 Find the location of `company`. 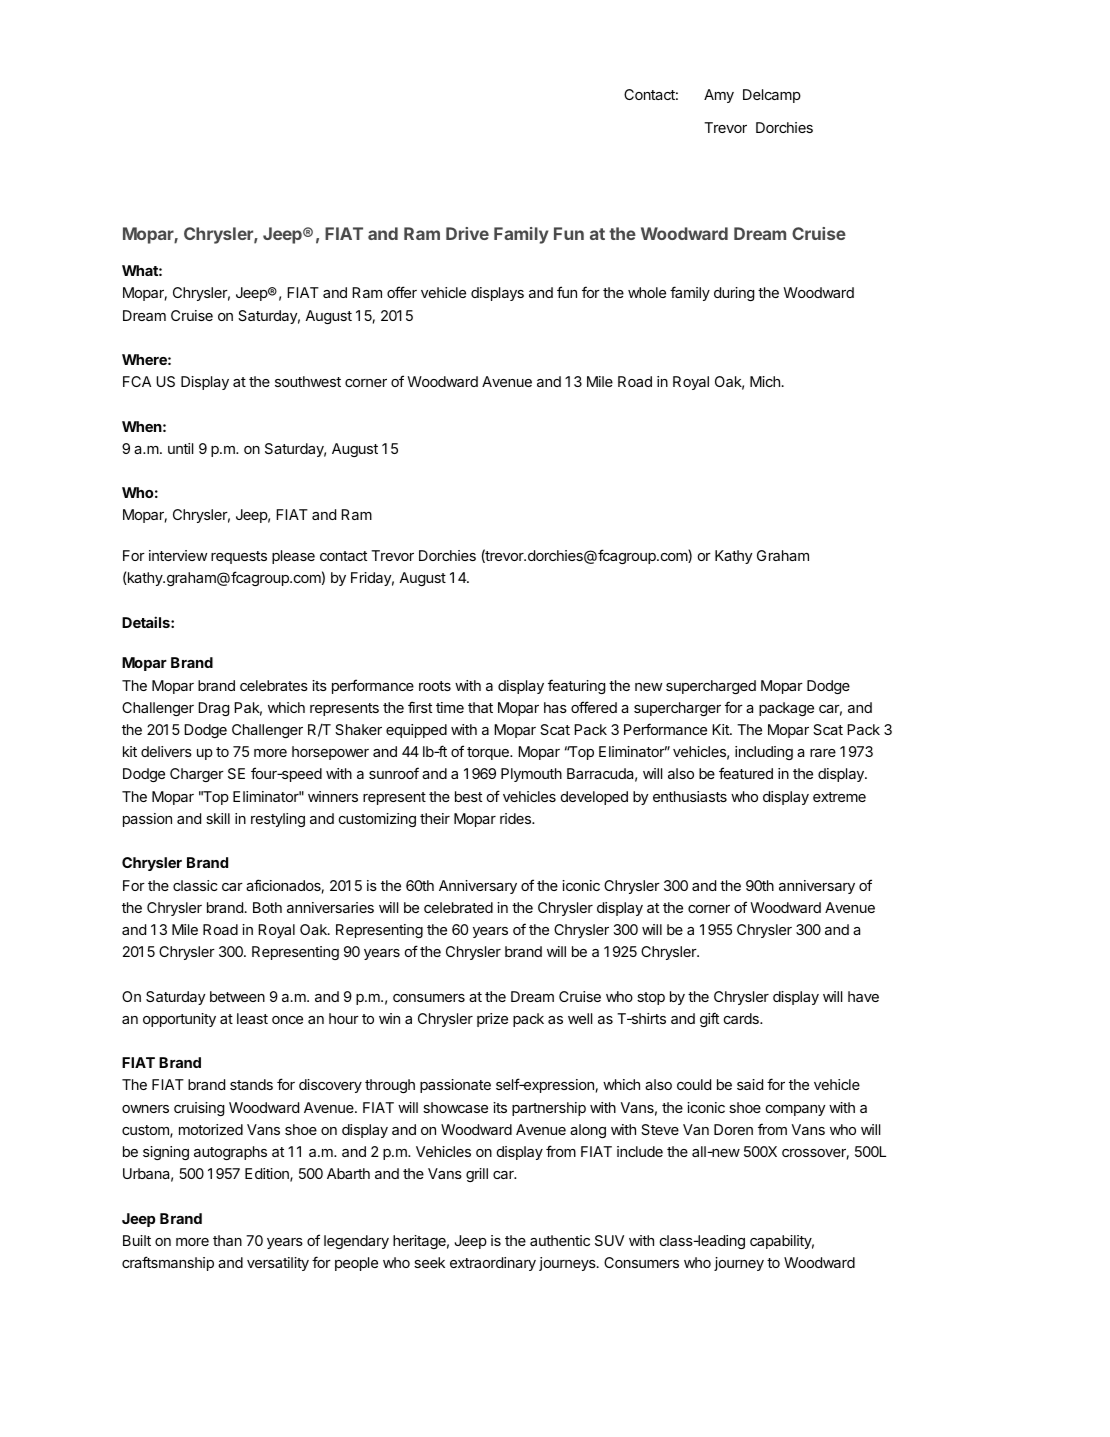

company is located at coordinates (796, 1110).
